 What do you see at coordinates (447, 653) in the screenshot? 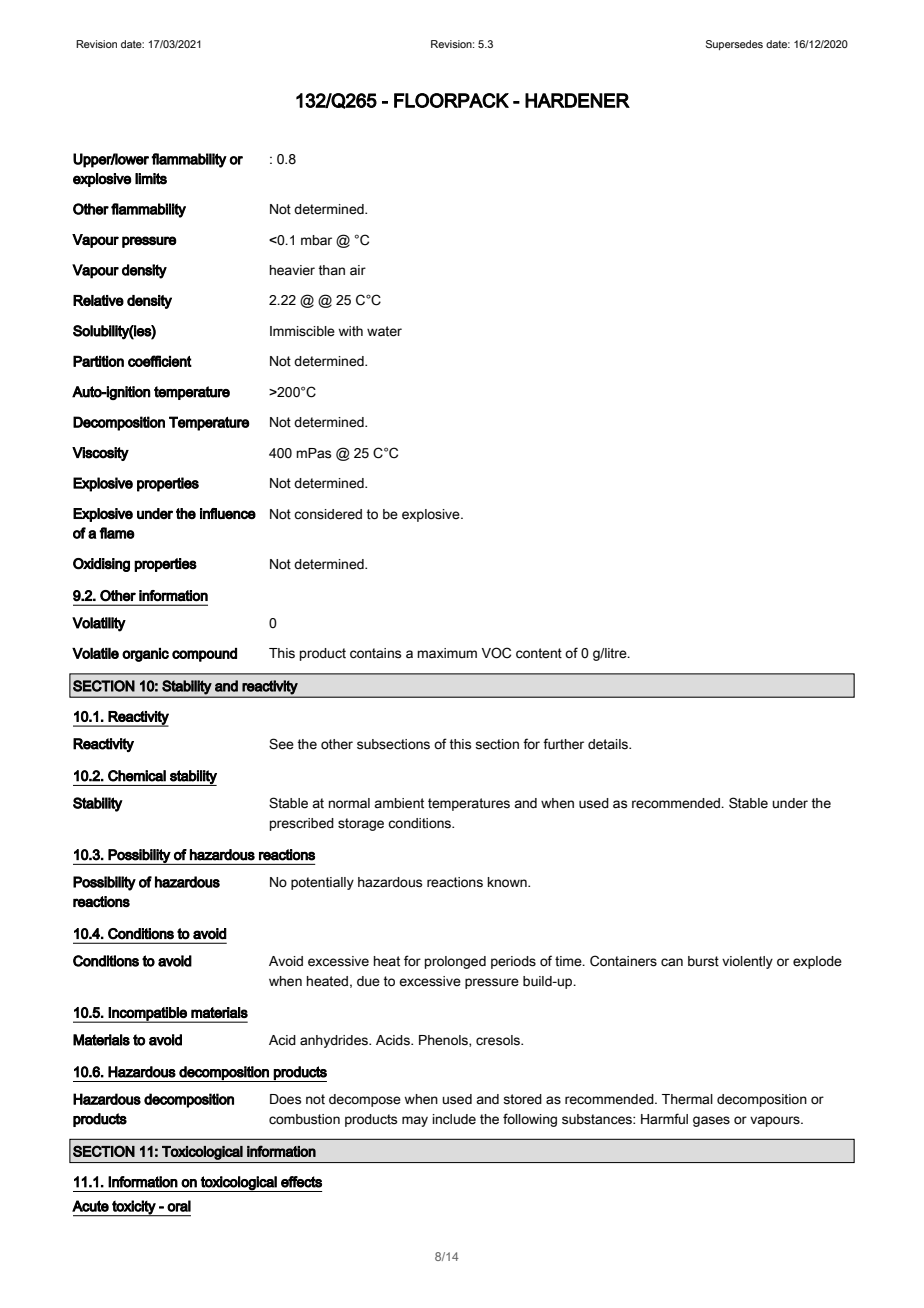
I see `maximum` at bounding box center [447, 653].
